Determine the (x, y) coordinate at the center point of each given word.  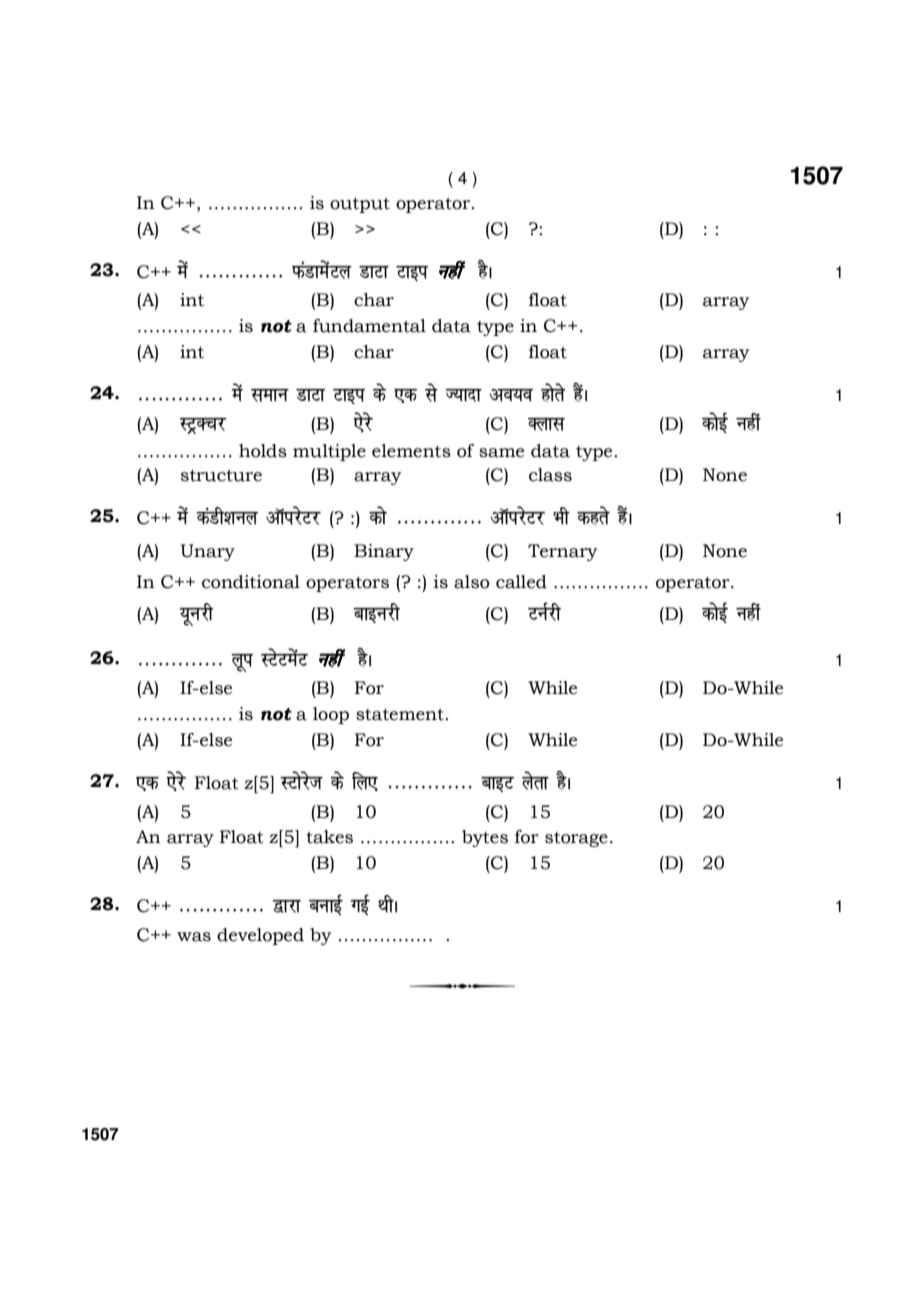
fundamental (369, 326)
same (501, 453)
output (360, 205)
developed (260, 936)
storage (576, 839)
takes (329, 837)
